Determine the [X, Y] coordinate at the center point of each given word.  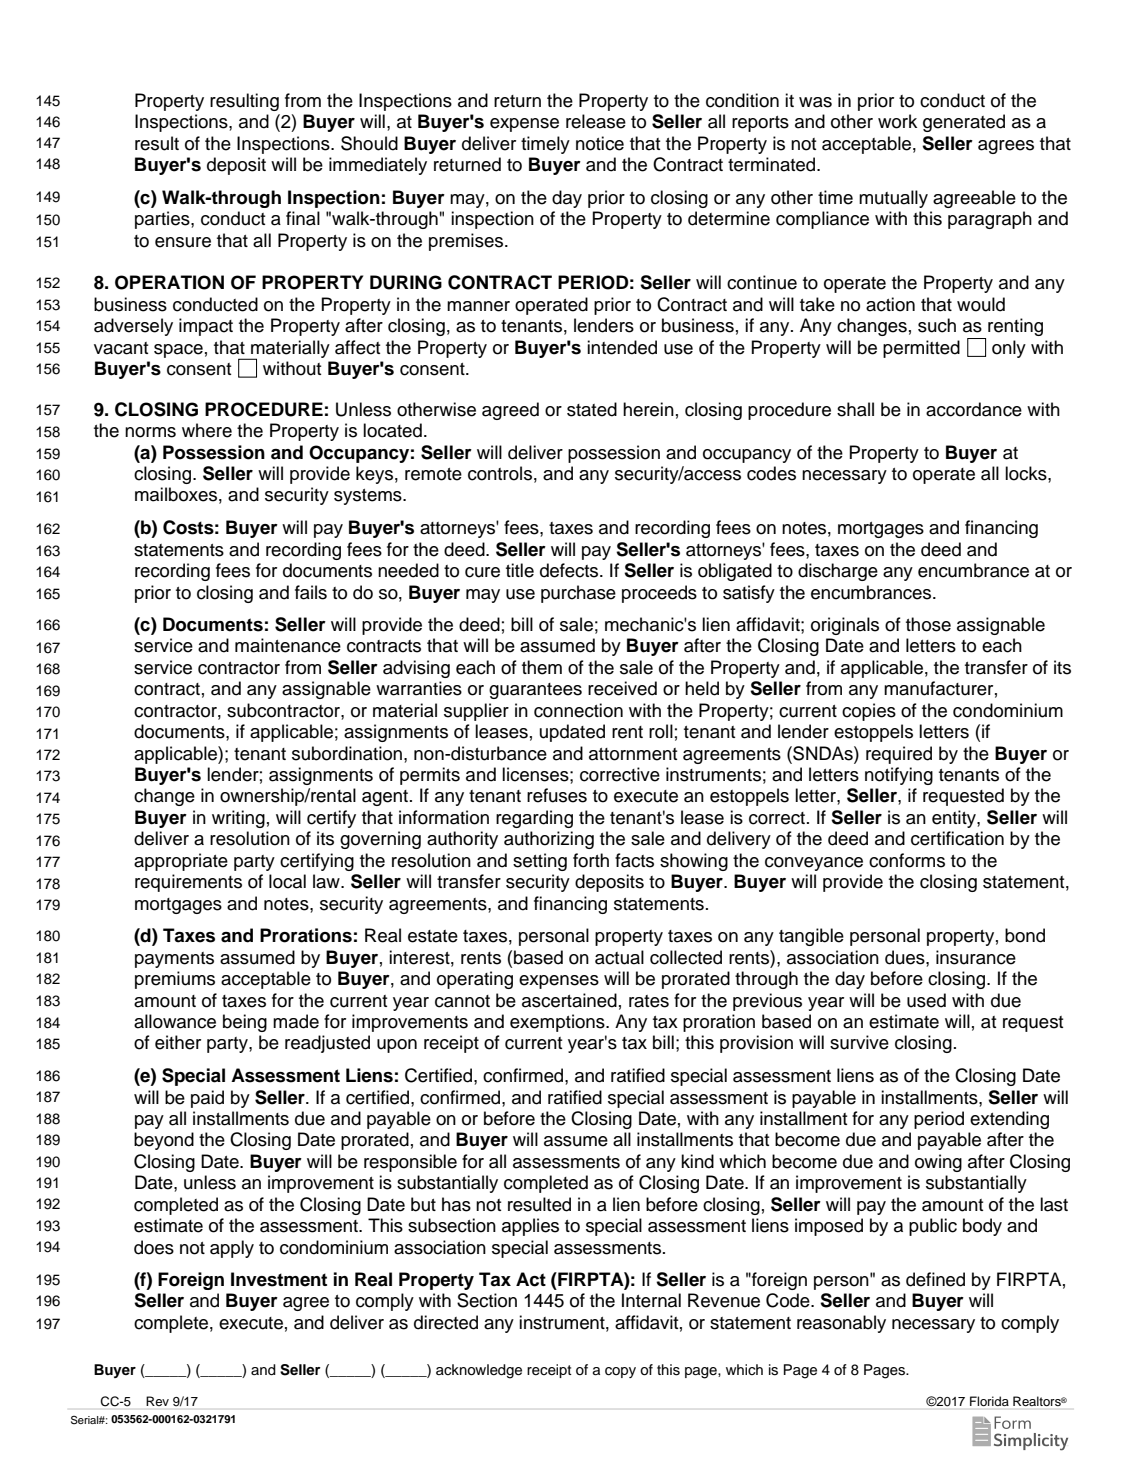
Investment [279, 1279]
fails [311, 592]
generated [964, 123]
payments [174, 960]
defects [570, 570]
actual [619, 957]
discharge [838, 572]
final [303, 218]
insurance [976, 957]
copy [620, 1372]
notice [600, 143]
